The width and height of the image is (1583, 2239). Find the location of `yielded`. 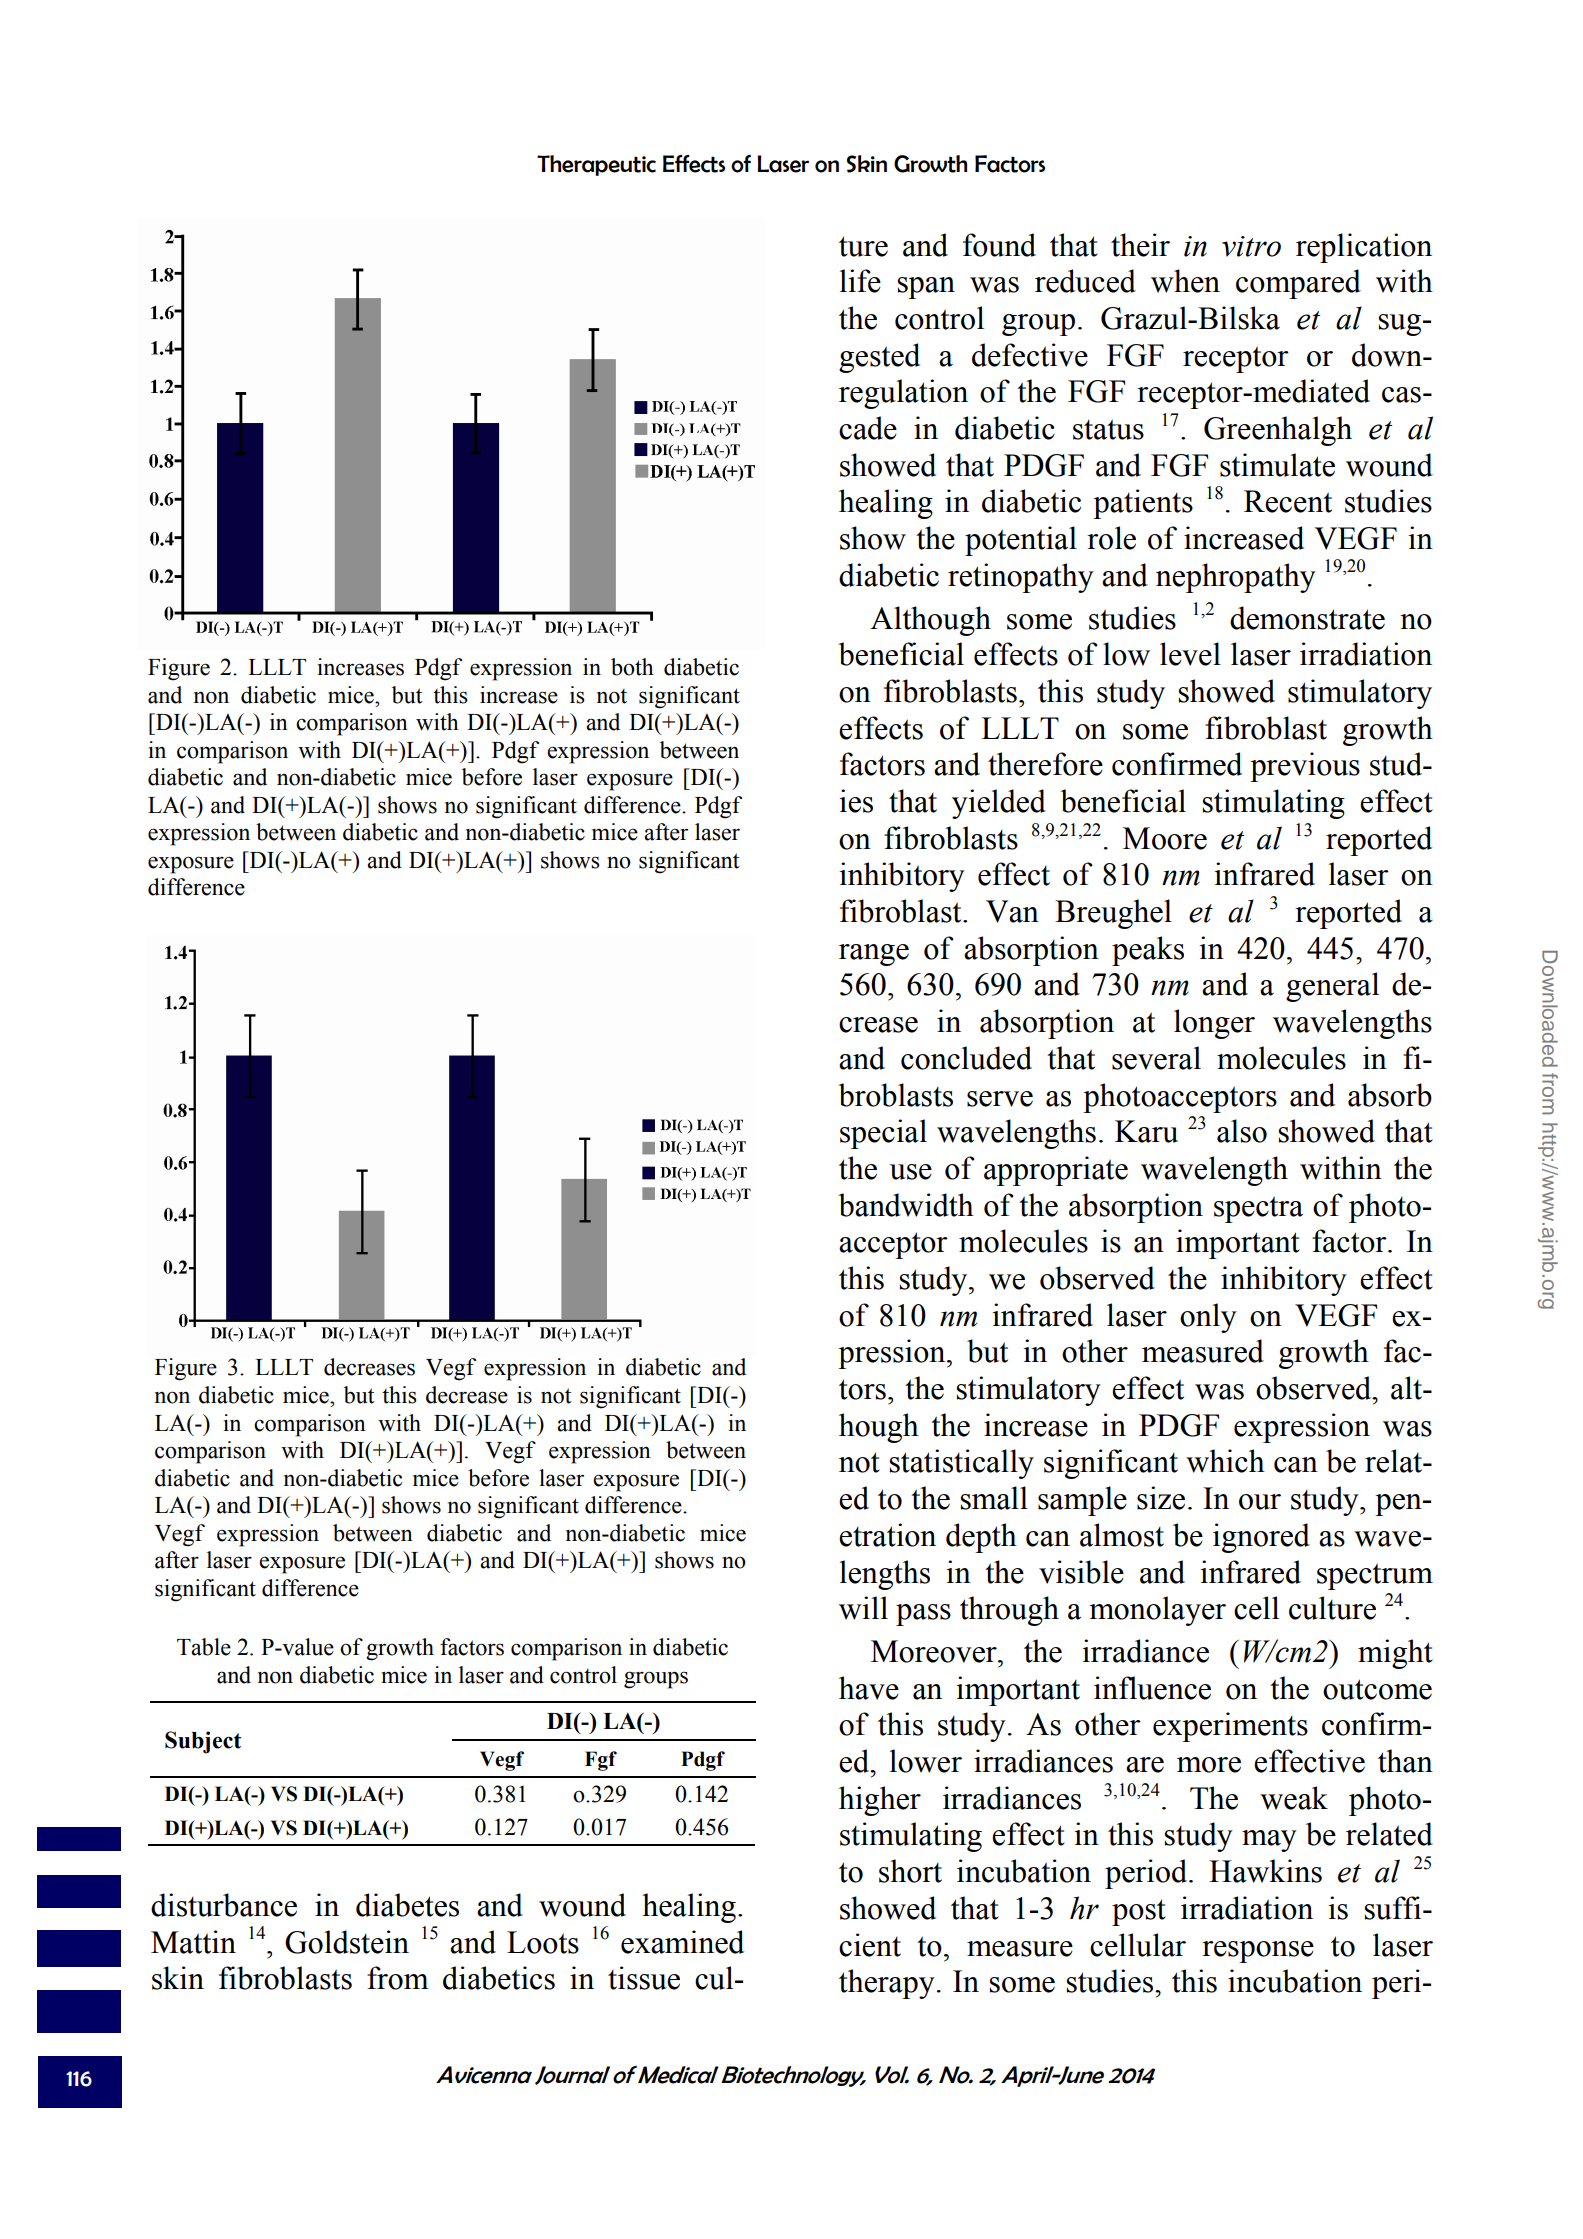

yielded is located at coordinates (999, 804).
